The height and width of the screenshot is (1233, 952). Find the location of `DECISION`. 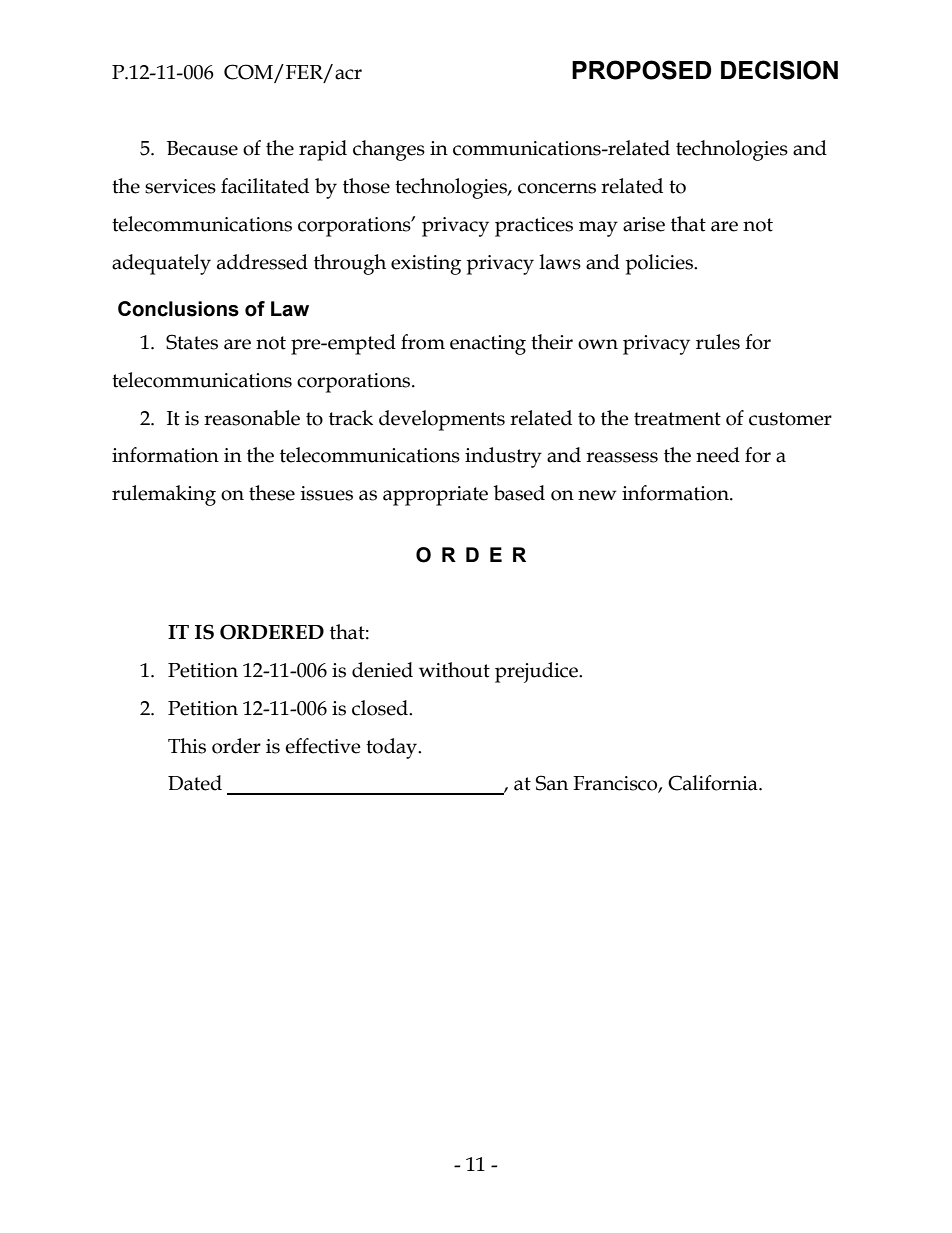

DECISION is located at coordinates (779, 70).
